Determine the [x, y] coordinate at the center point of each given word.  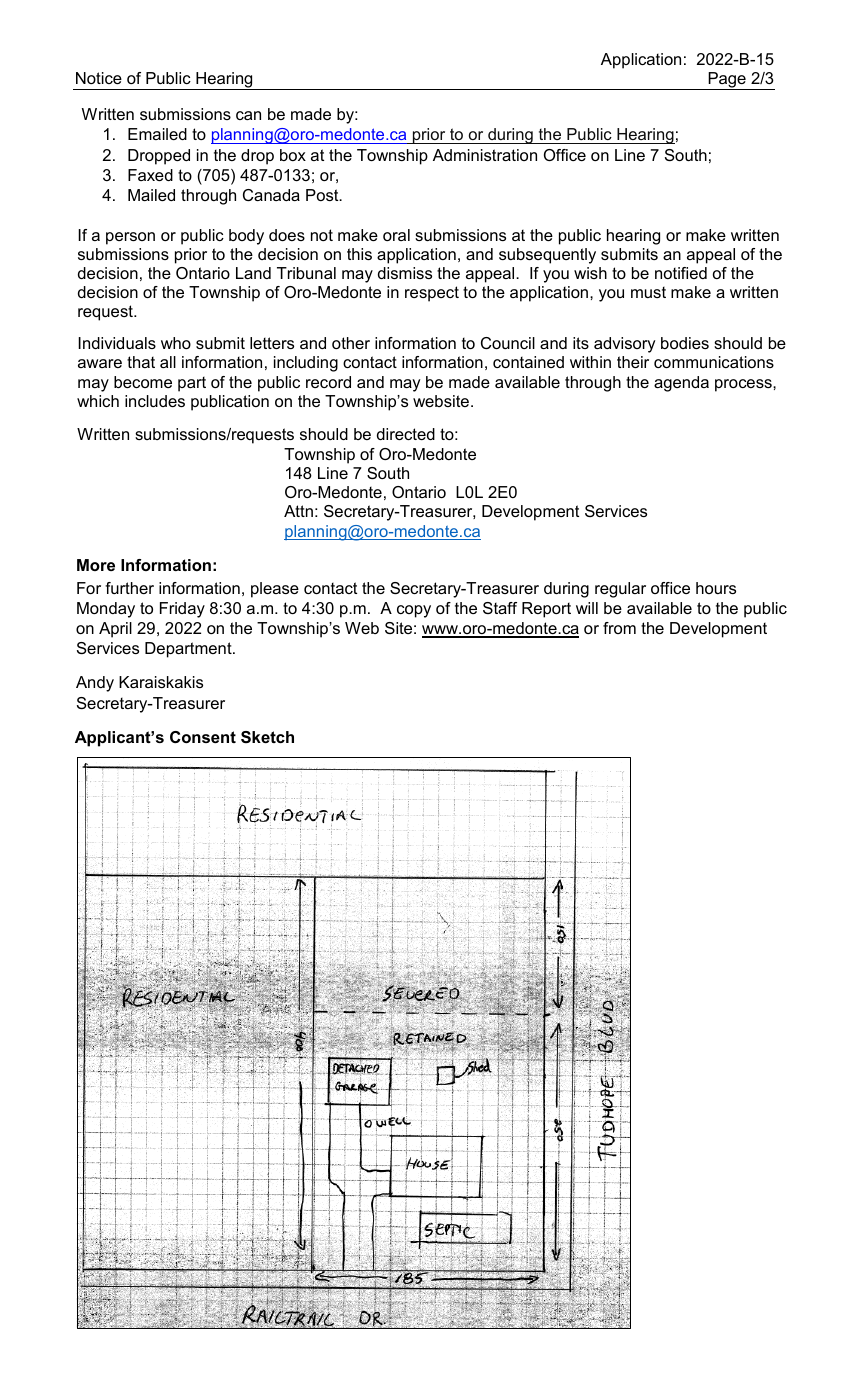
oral [396, 235]
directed [406, 434]
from [619, 628]
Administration [485, 155]
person [130, 238]
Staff [500, 608]
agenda [681, 384]
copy [414, 611]
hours [716, 588]
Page [727, 81]
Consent [203, 737]
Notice [99, 78]
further [129, 588]
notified [681, 273]
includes [155, 401]
